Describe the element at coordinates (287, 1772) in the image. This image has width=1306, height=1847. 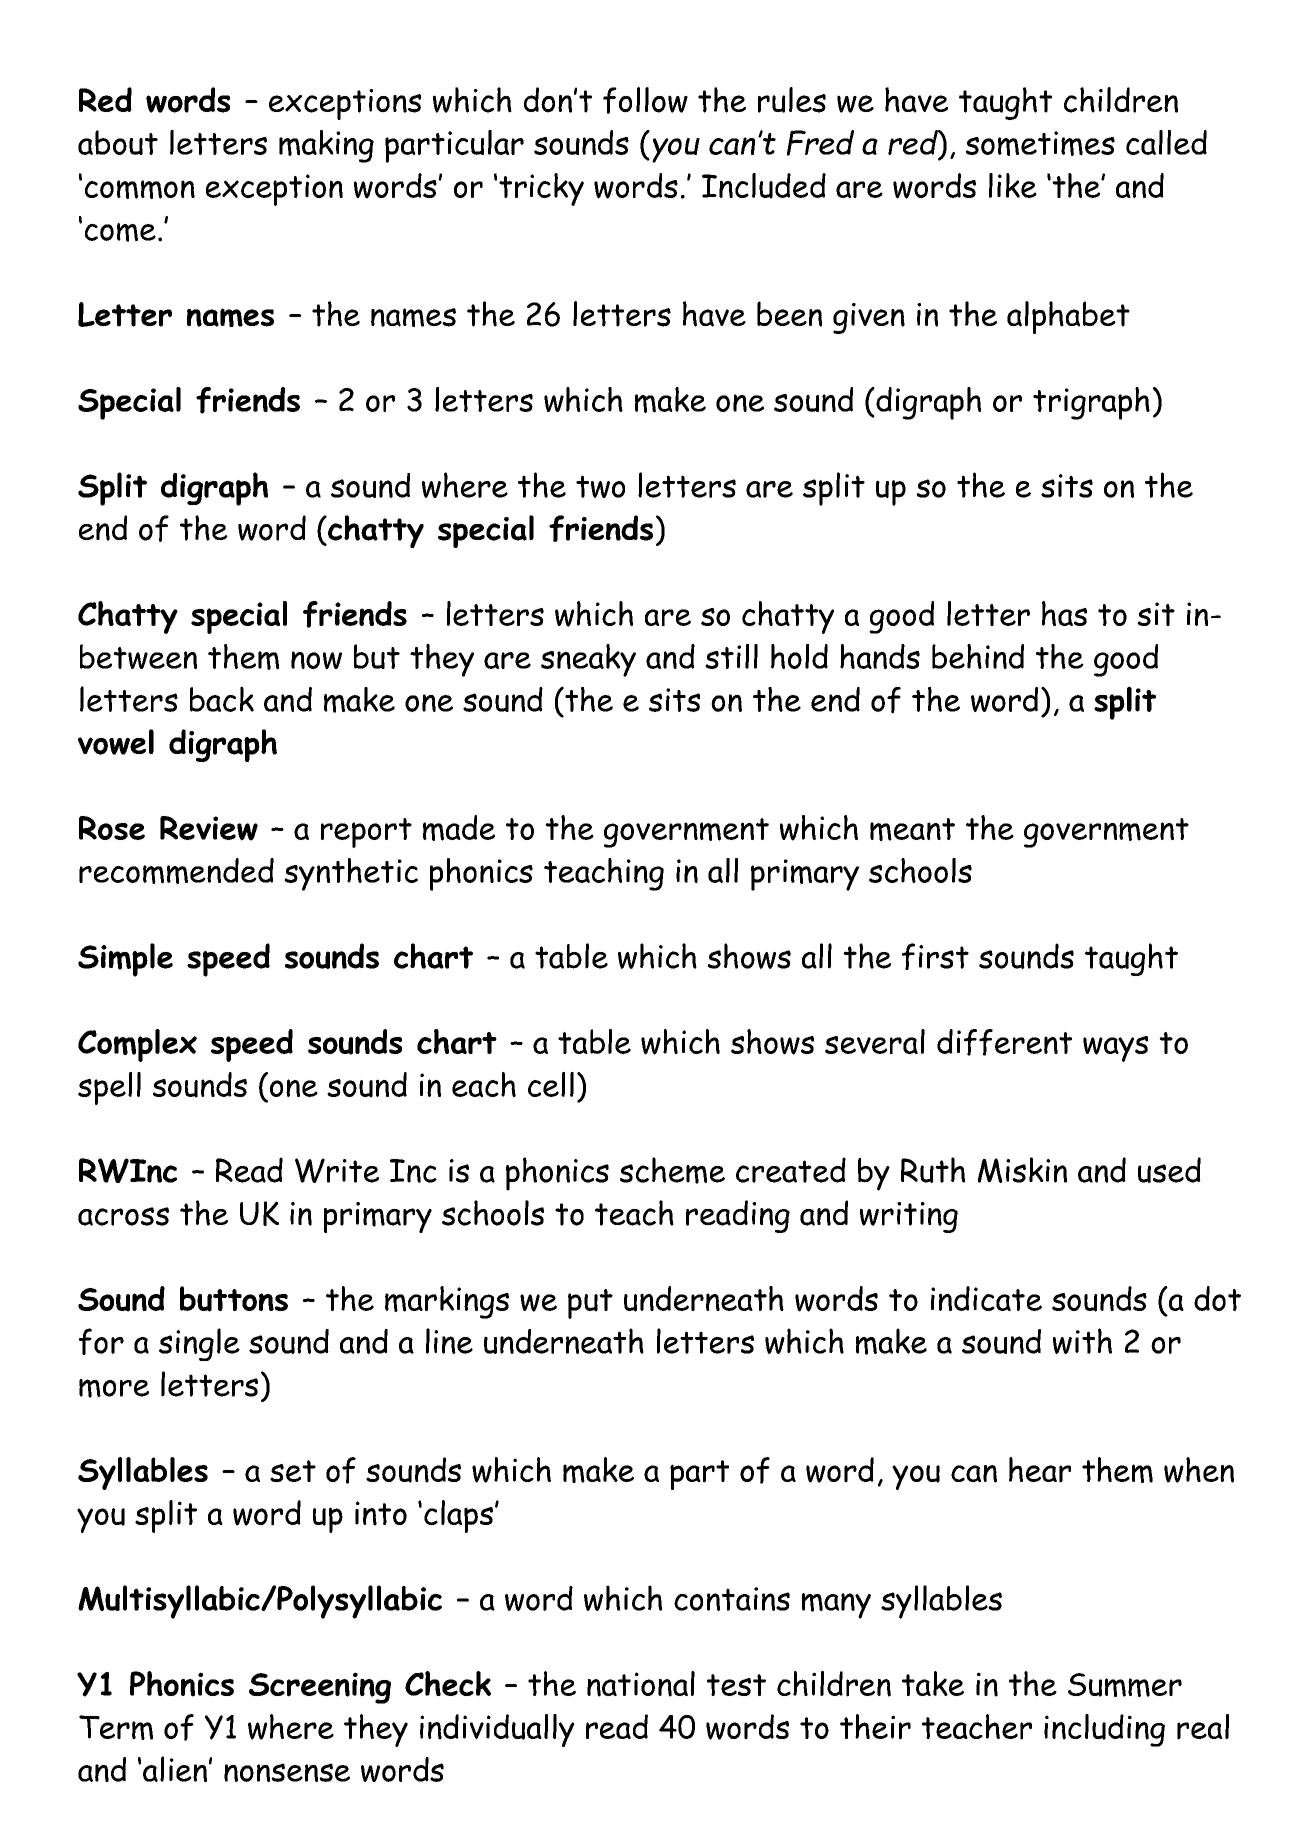
I see `nonsense` at that location.
